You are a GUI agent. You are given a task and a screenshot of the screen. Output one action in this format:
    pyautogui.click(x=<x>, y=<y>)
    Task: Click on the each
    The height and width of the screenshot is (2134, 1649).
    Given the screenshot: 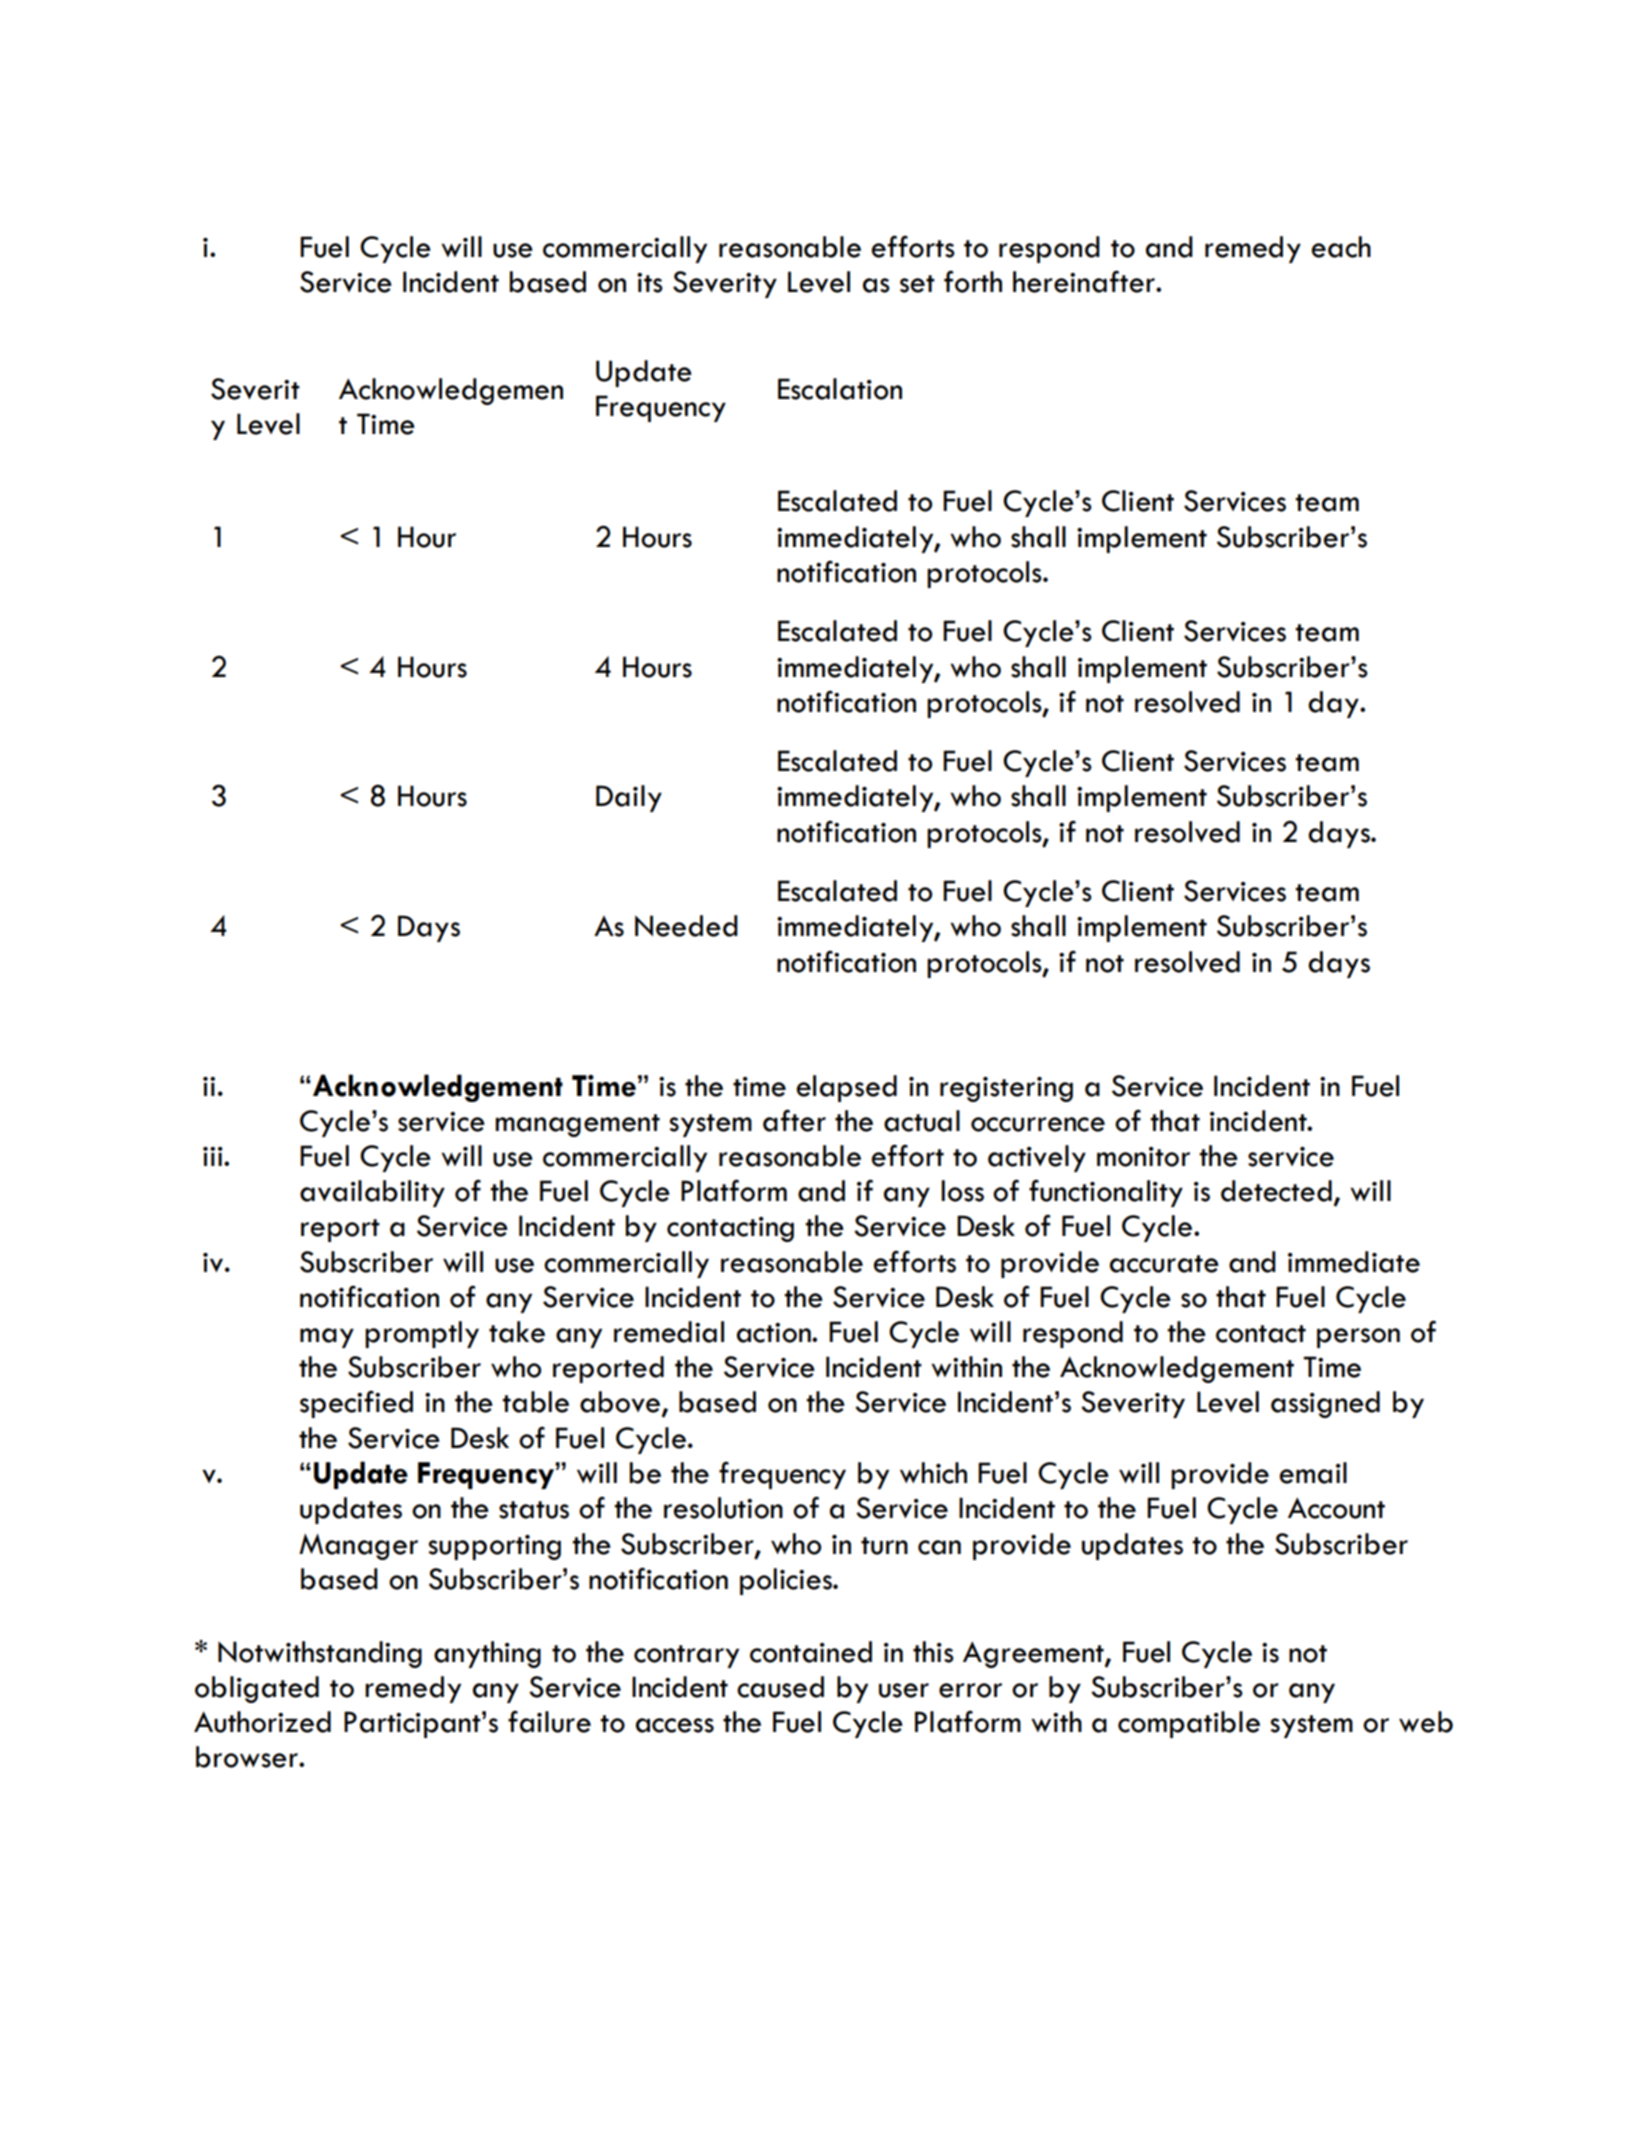 What is the action you would take?
    pyautogui.click(x=1341, y=247)
